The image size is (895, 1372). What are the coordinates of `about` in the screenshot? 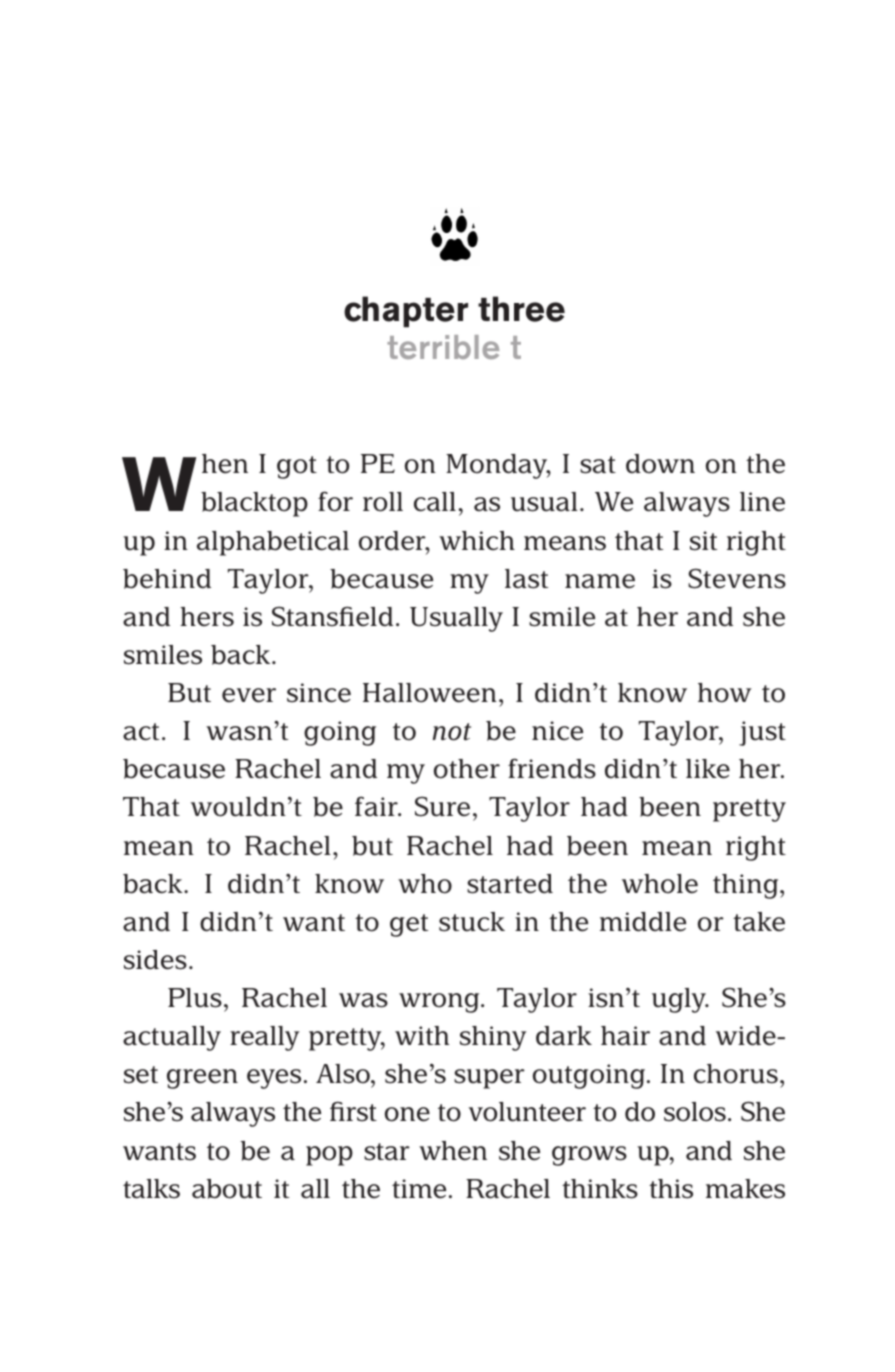 It's located at (227, 1189).
